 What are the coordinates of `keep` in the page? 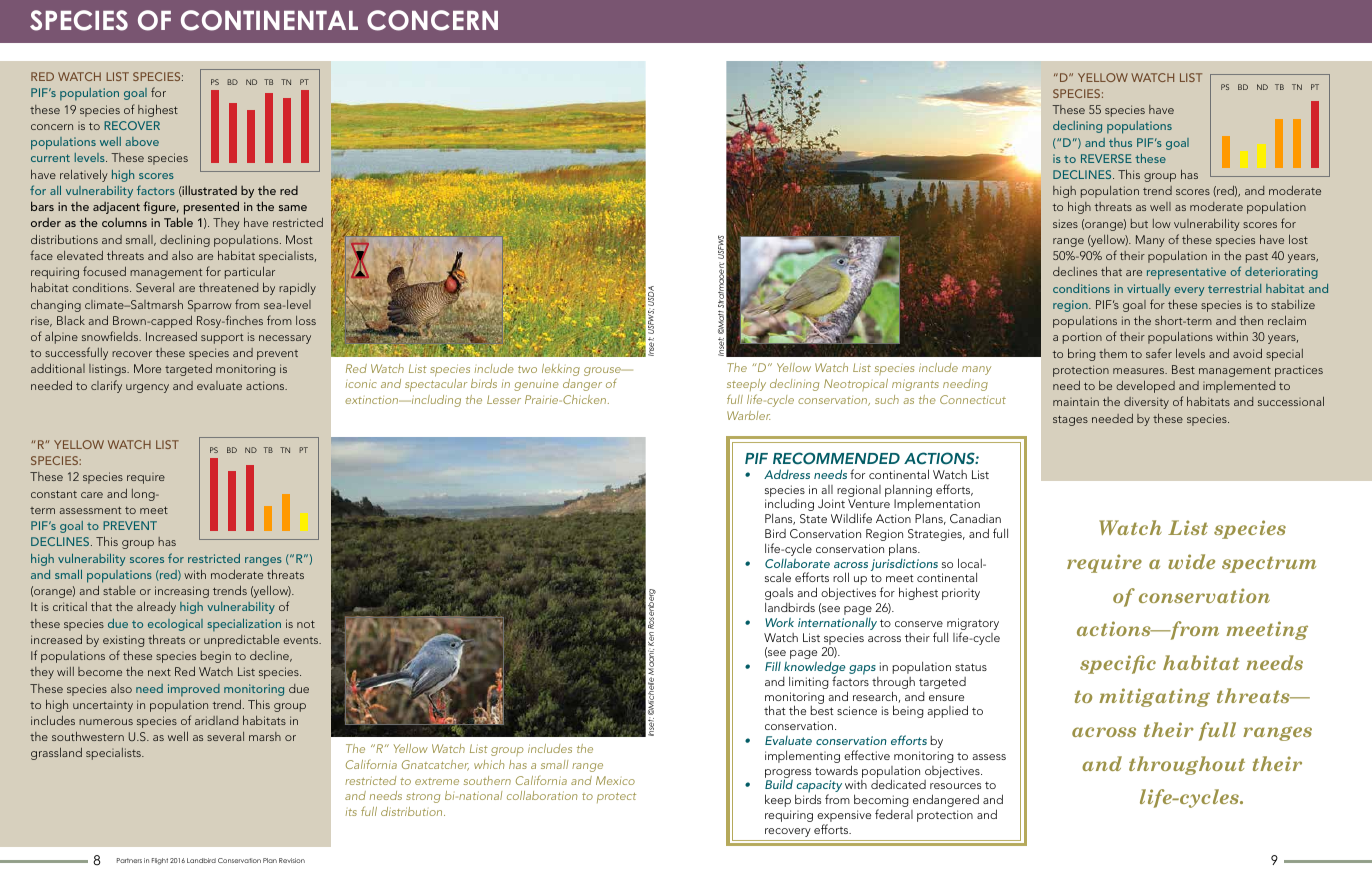 It's located at (778, 800).
